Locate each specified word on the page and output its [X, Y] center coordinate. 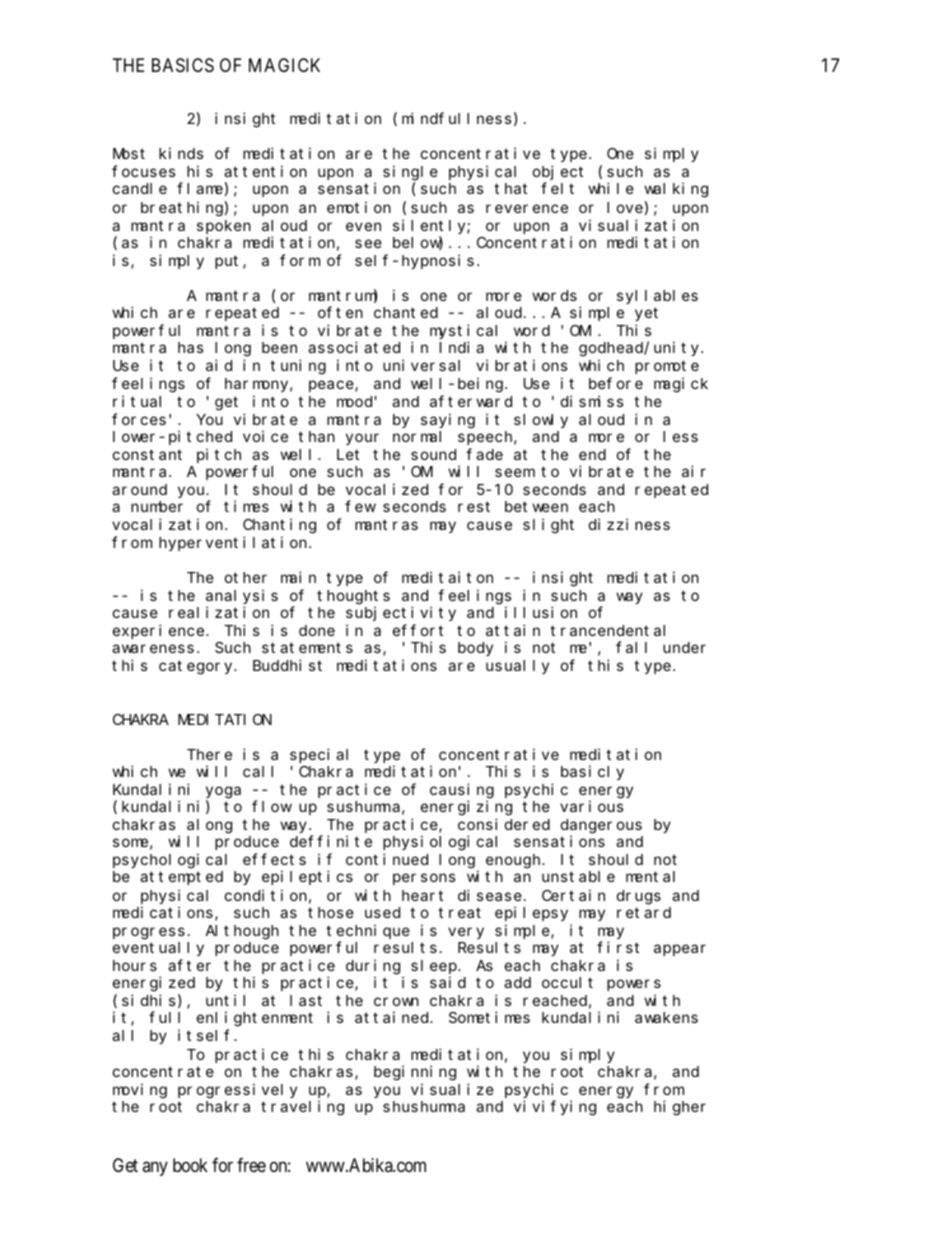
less [680, 436]
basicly [592, 772]
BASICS [183, 65]
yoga [223, 792]
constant [147, 454]
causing [462, 791]
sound [433, 454]
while [611, 188]
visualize [452, 1089]
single [410, 173]
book [190, 1165]
